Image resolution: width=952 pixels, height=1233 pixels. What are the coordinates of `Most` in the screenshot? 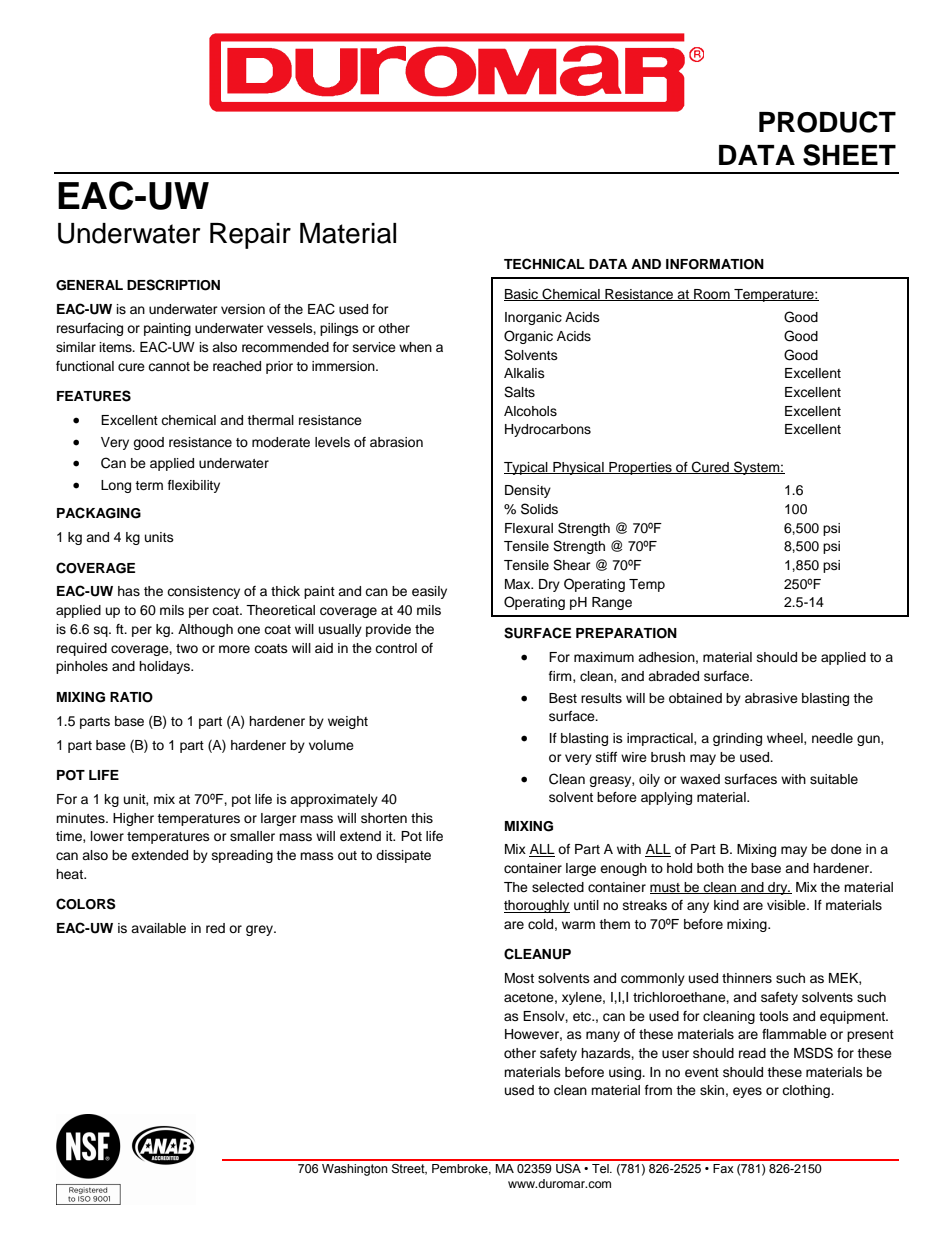 It's located at (519, 978).
